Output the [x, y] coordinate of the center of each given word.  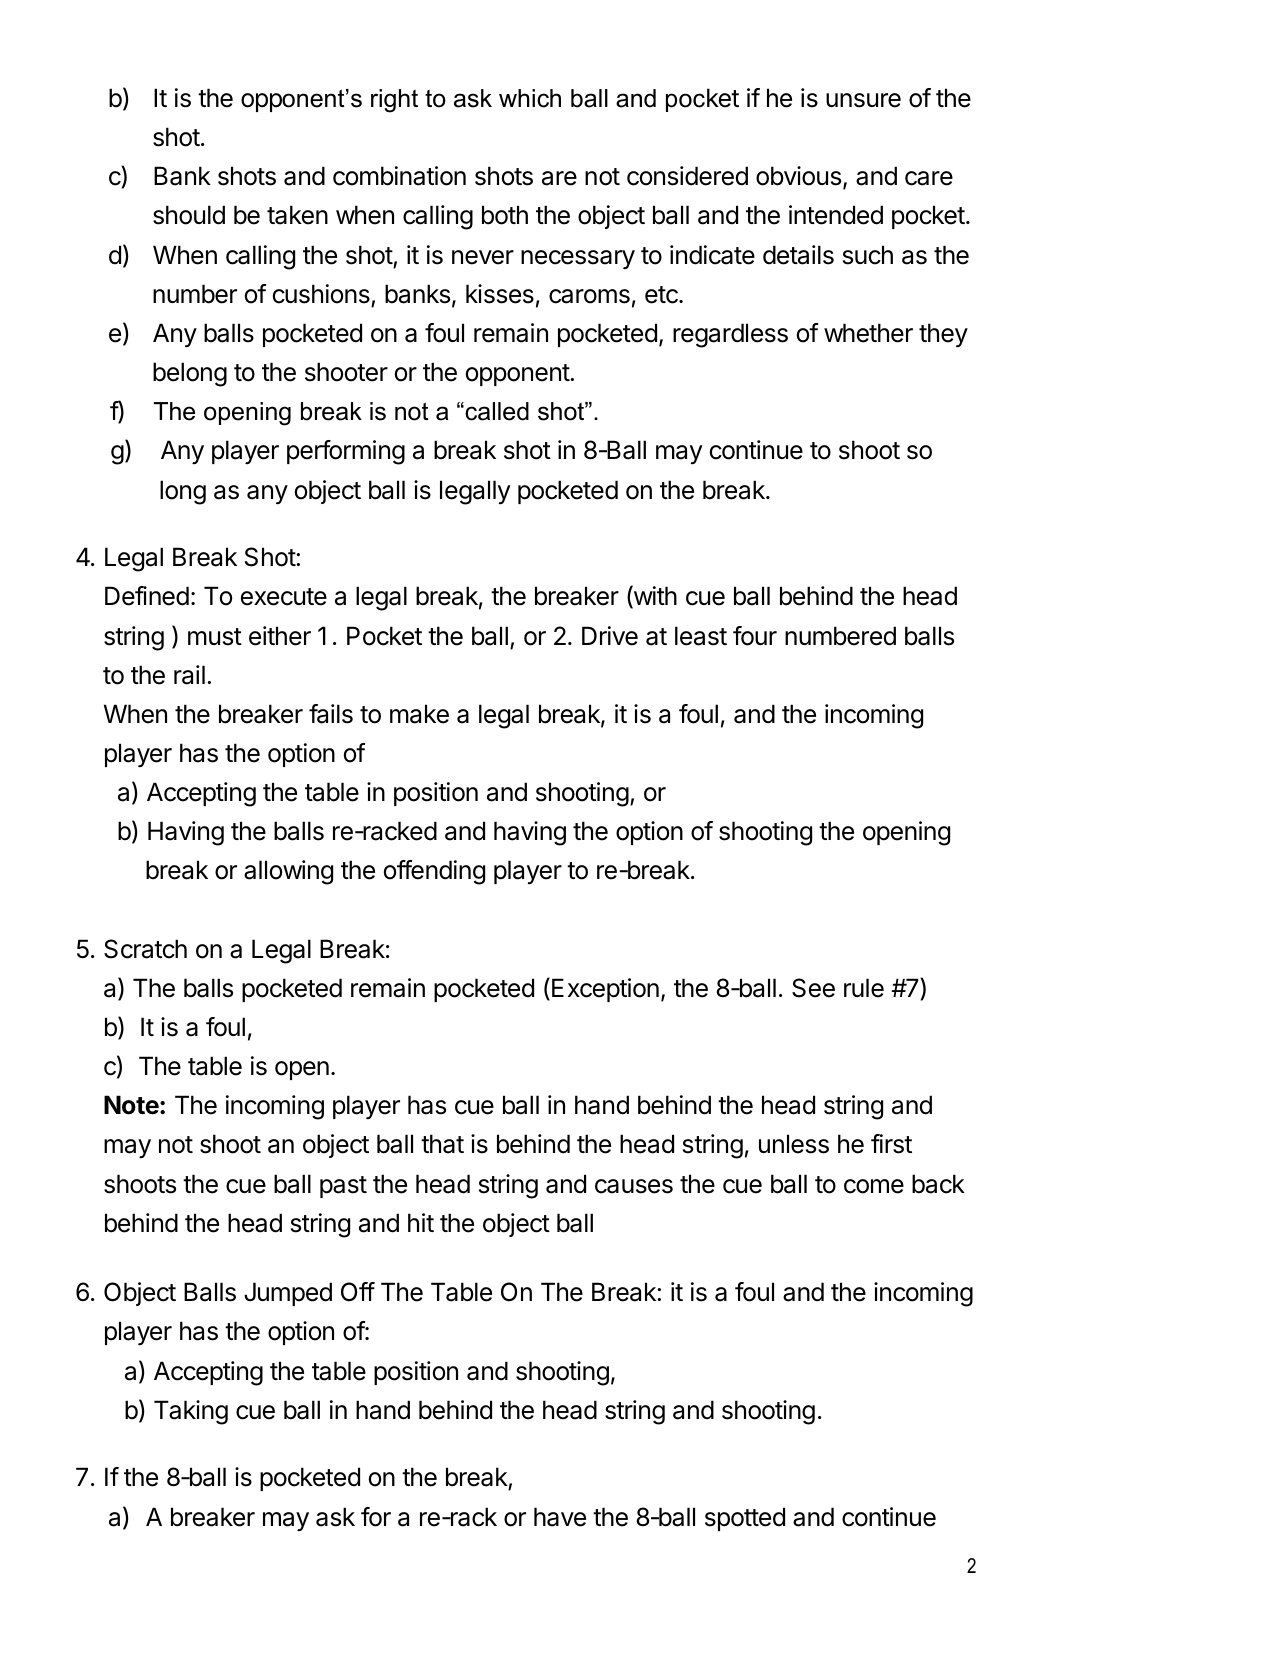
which [530, 98]
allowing [288, 872]
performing [346, 452]
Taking [191, 1412]
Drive [610, 636]
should [189, 215]
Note [131, 1105]
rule [864, 988]
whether [868, 333]
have [560, 1517]
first [891, 1144]
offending [434, 872]
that [442, 1144]
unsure [863, 100]
